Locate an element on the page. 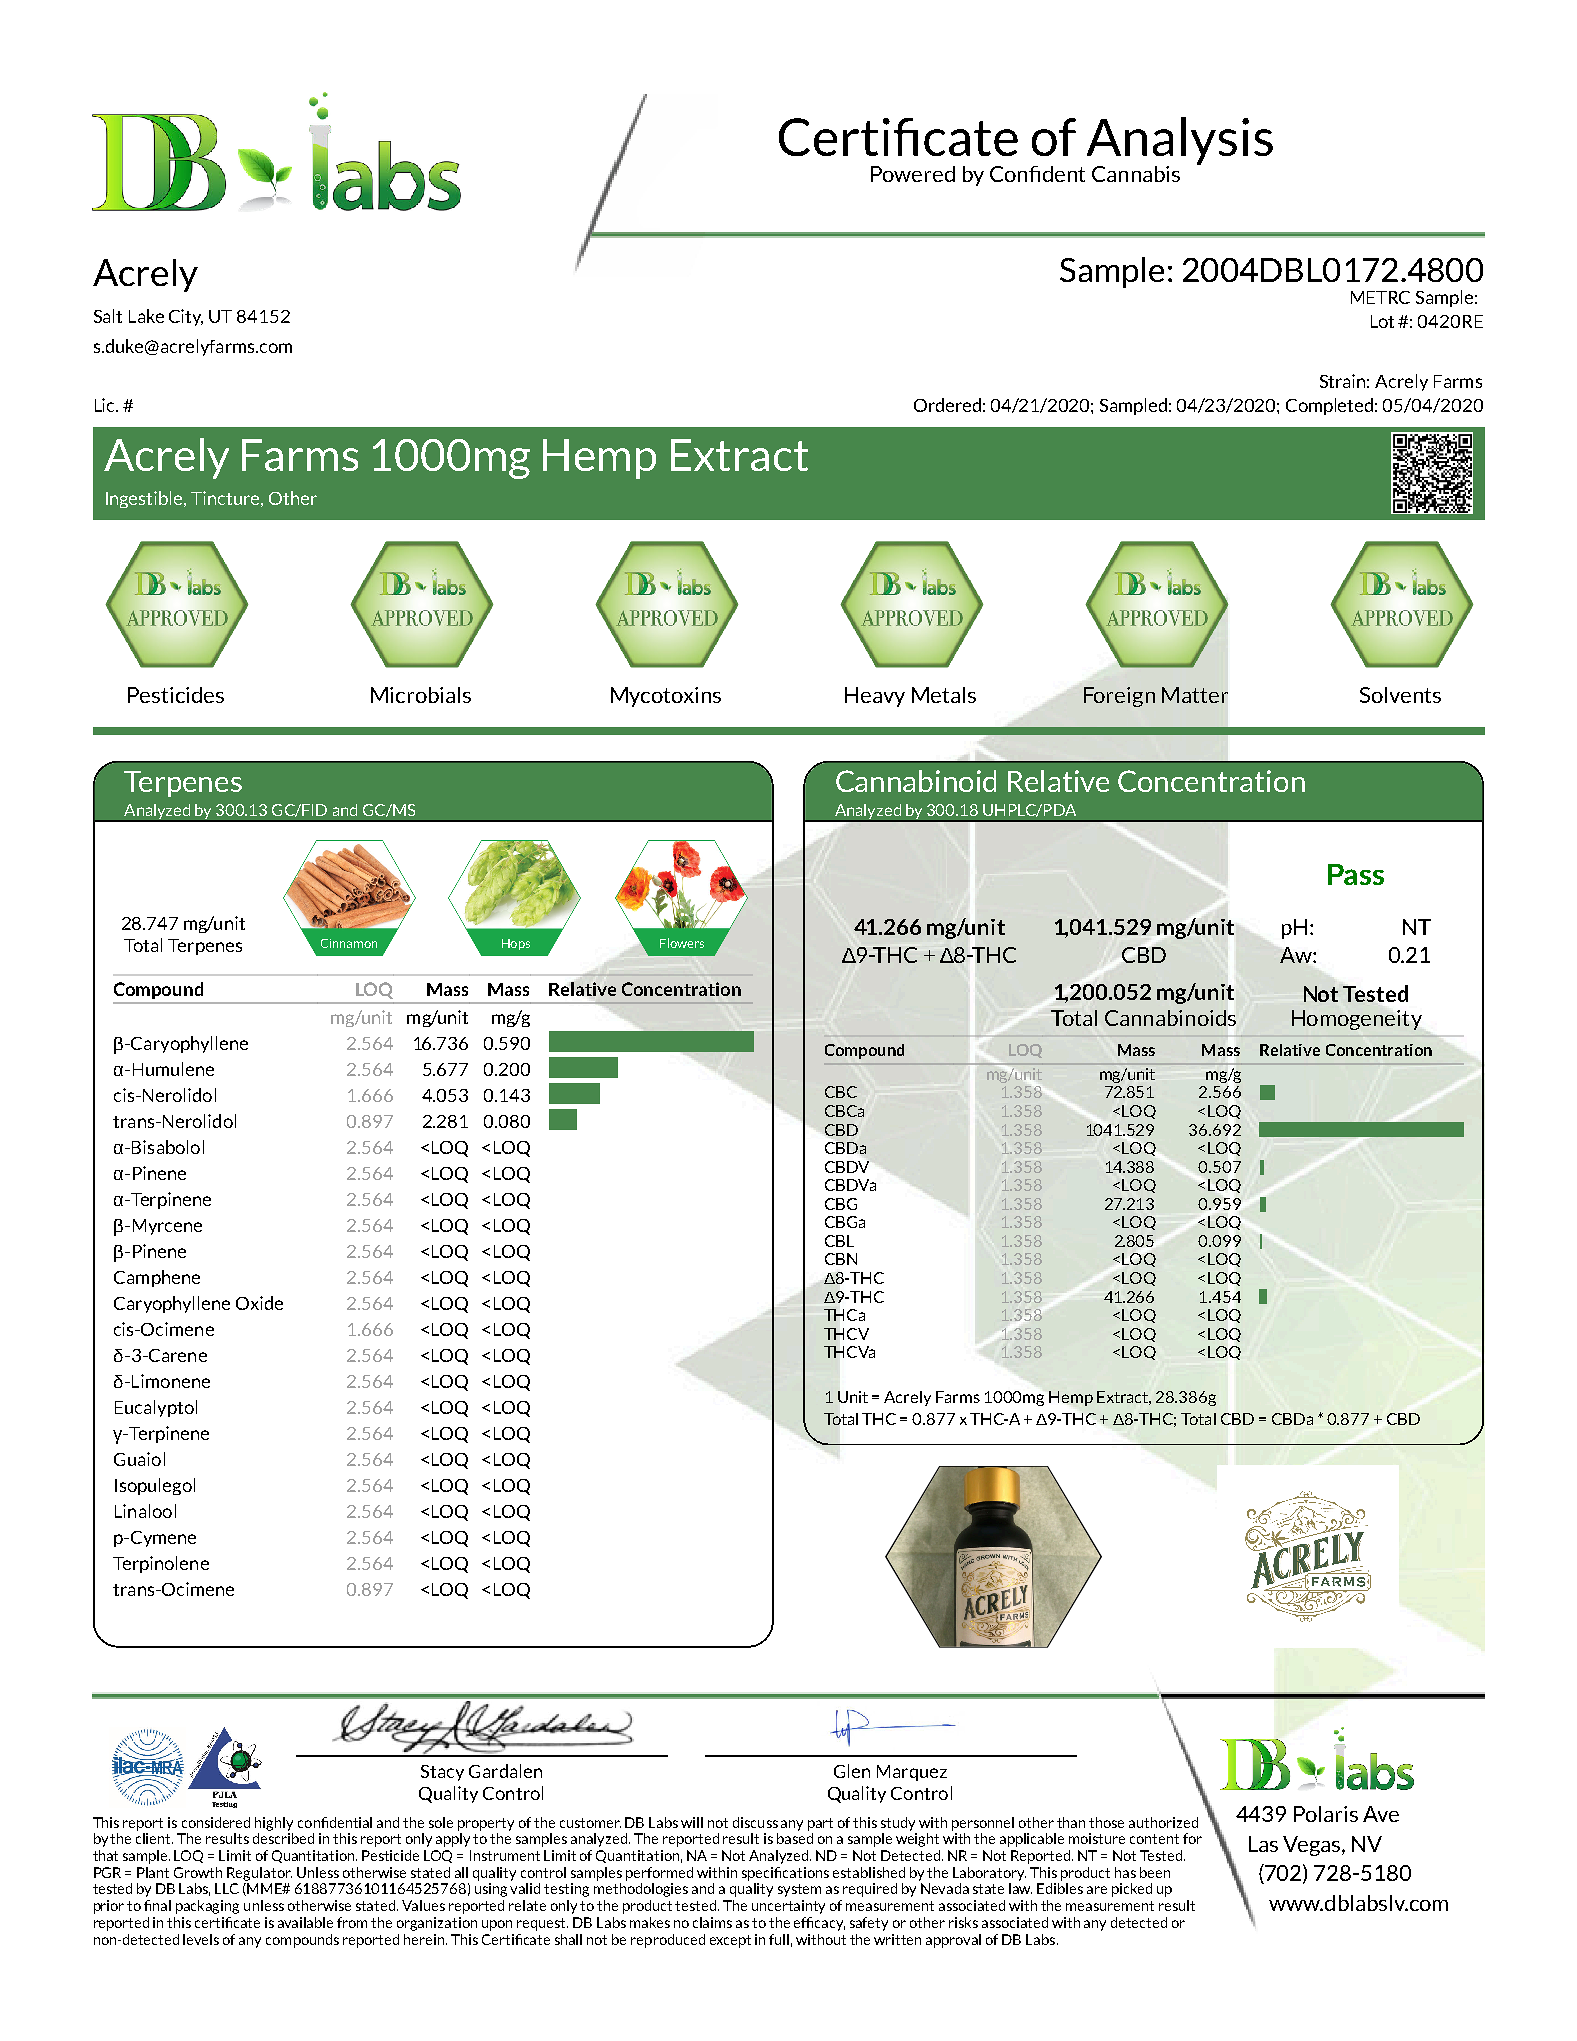  City is located at coordinates (186, 317).
